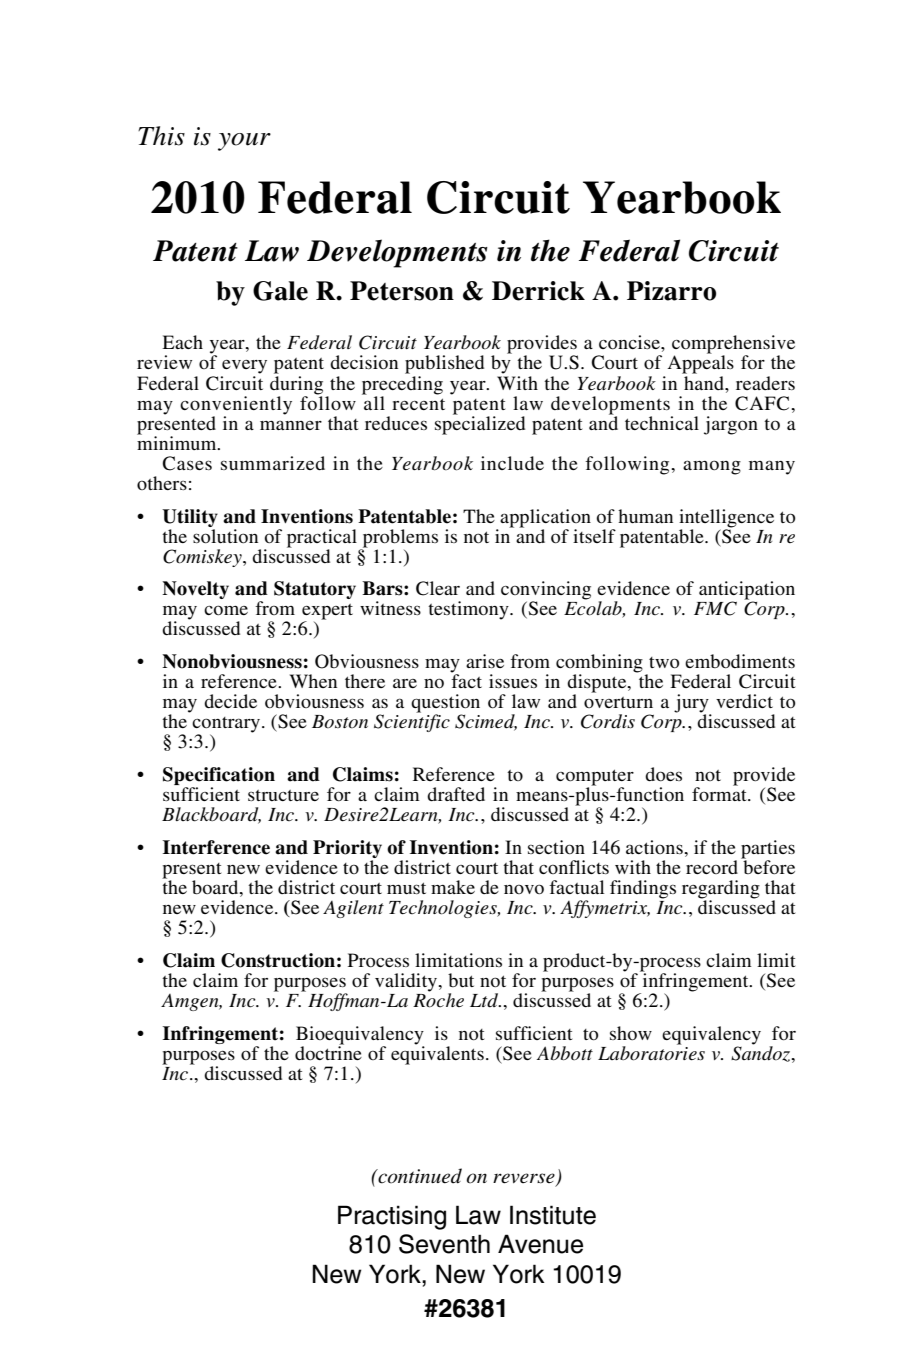 The image size is (912, 1368). Describe the element at coordinates (712, 867) in the screenshot. I see `record` at that location.
